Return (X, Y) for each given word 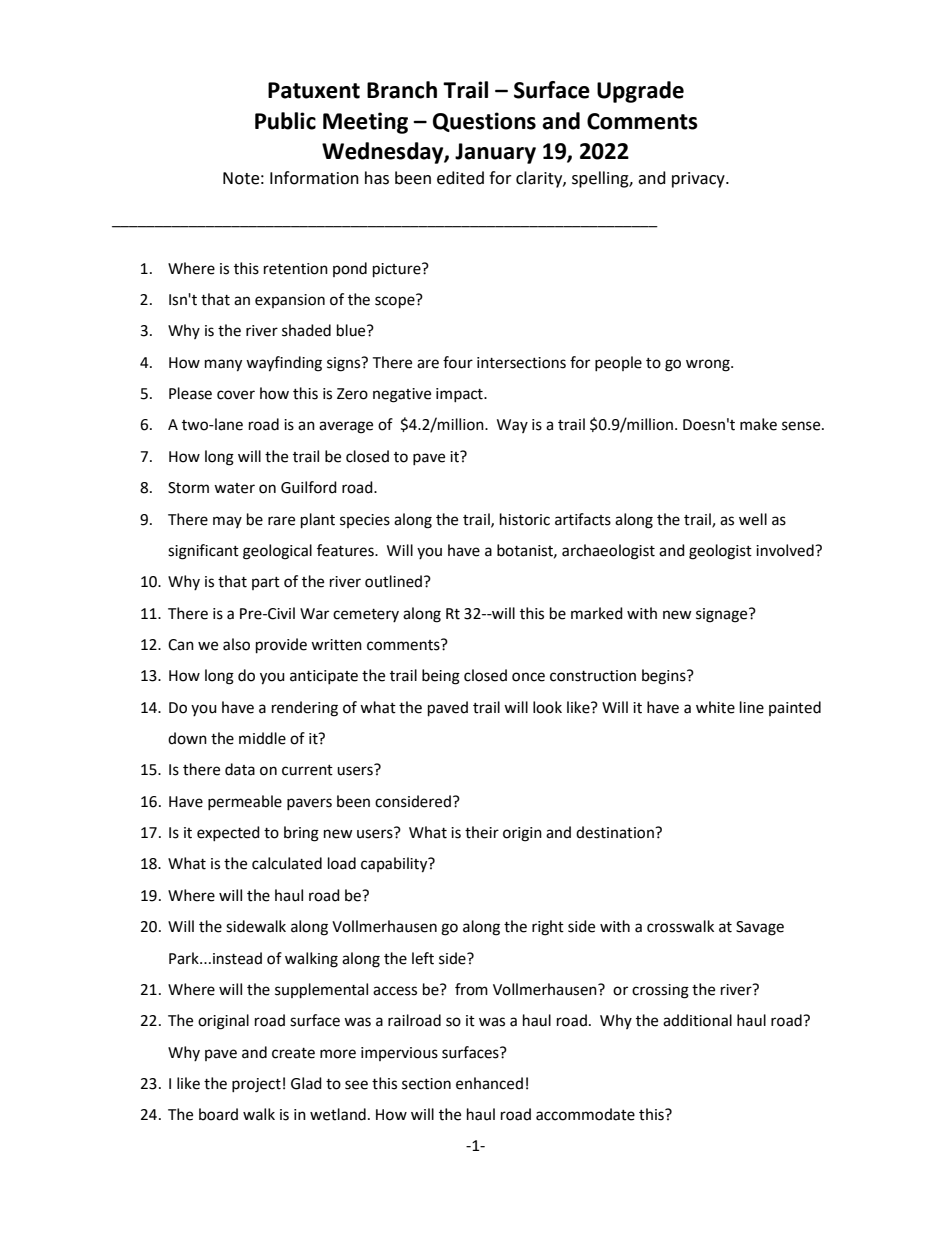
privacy (699, 180)
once (528, 677)
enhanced (489, 1083)
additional (697, 1020)
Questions (484, 122)
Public (285, 121)
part (266, 583)
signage (723, 615)
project (256, 1085)
